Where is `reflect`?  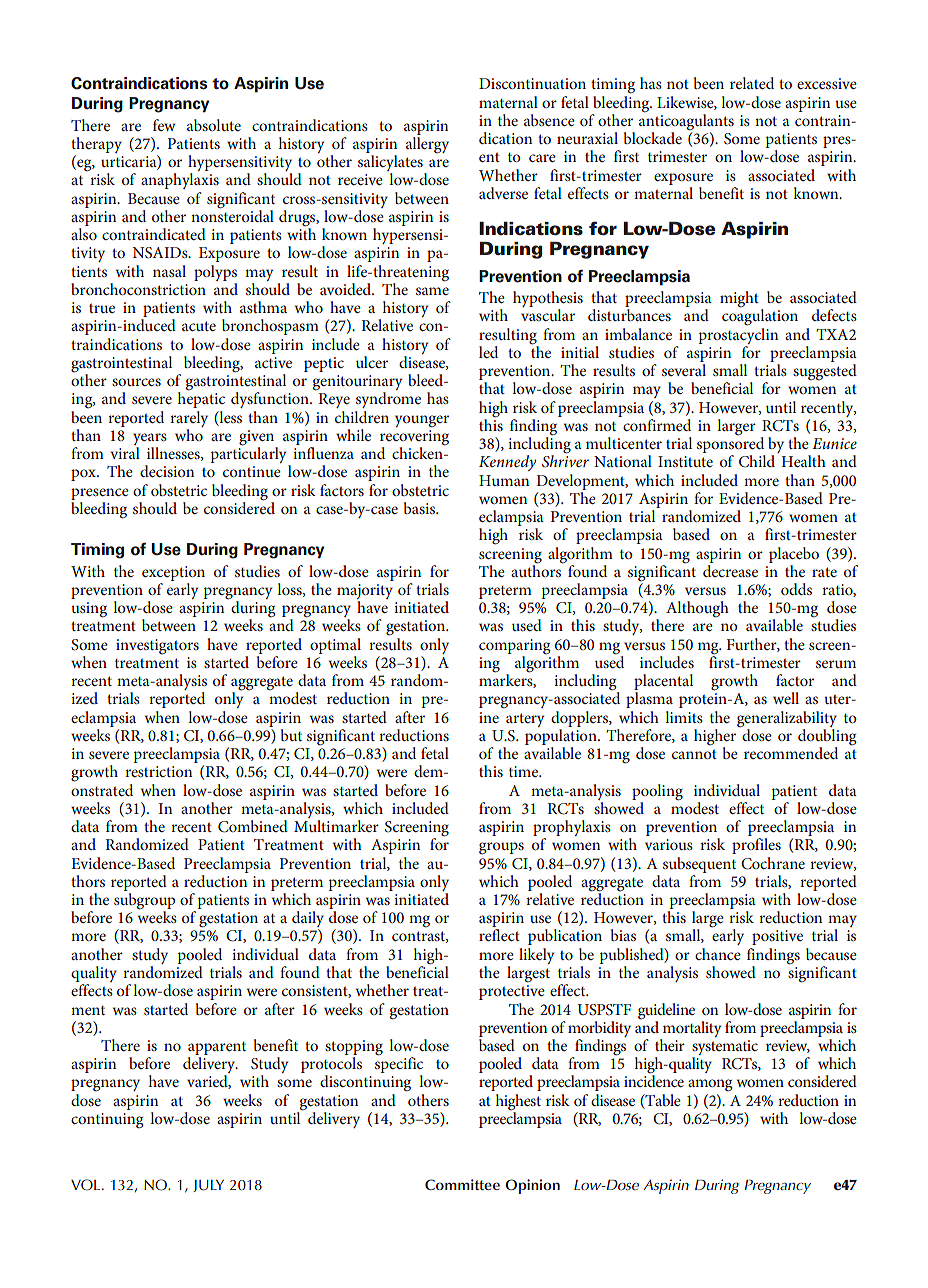
reflect is located at coordinates (499, 935).
